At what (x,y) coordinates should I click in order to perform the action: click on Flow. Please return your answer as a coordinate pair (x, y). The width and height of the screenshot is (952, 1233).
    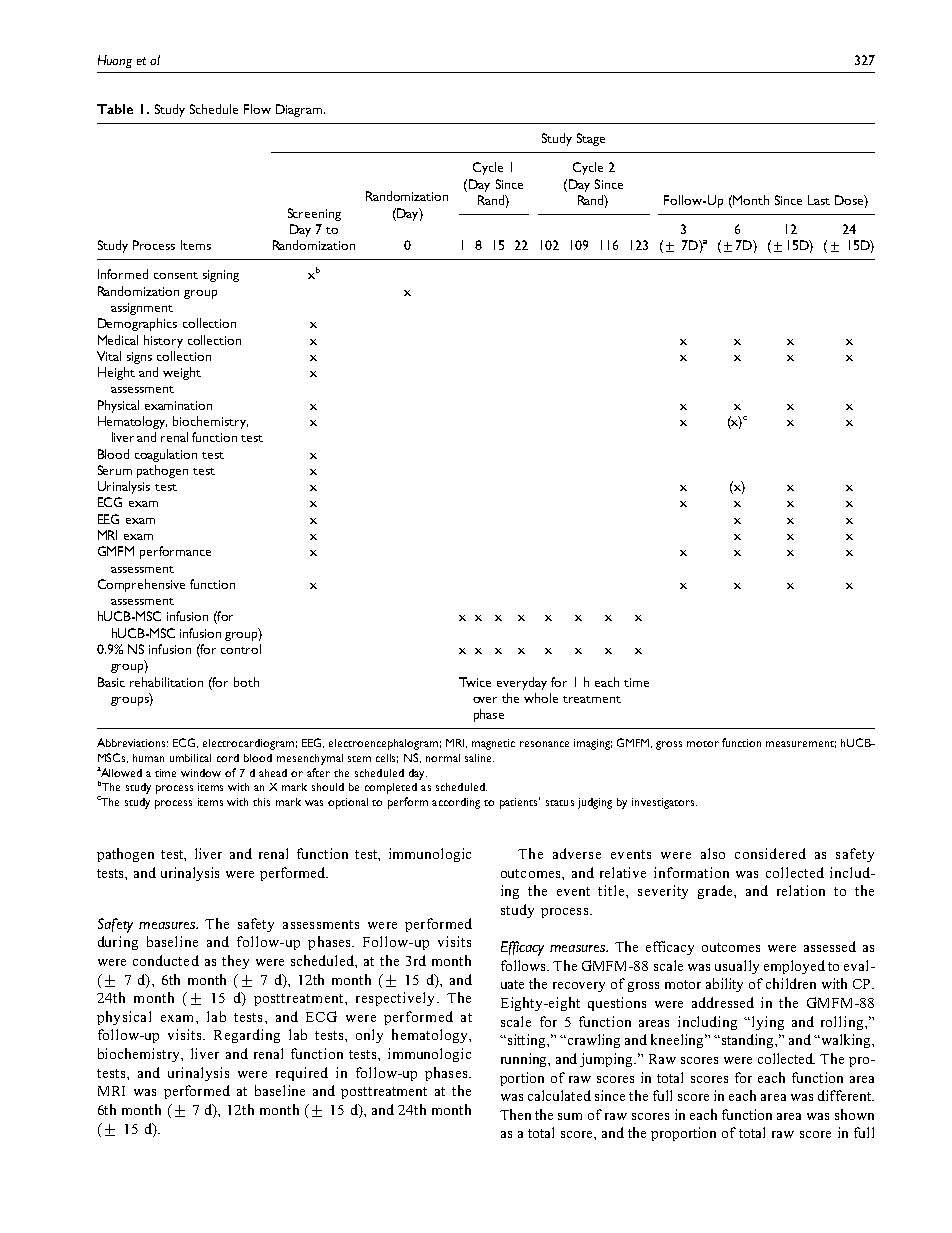
    Looking at the image, I should click on (257, 109).
